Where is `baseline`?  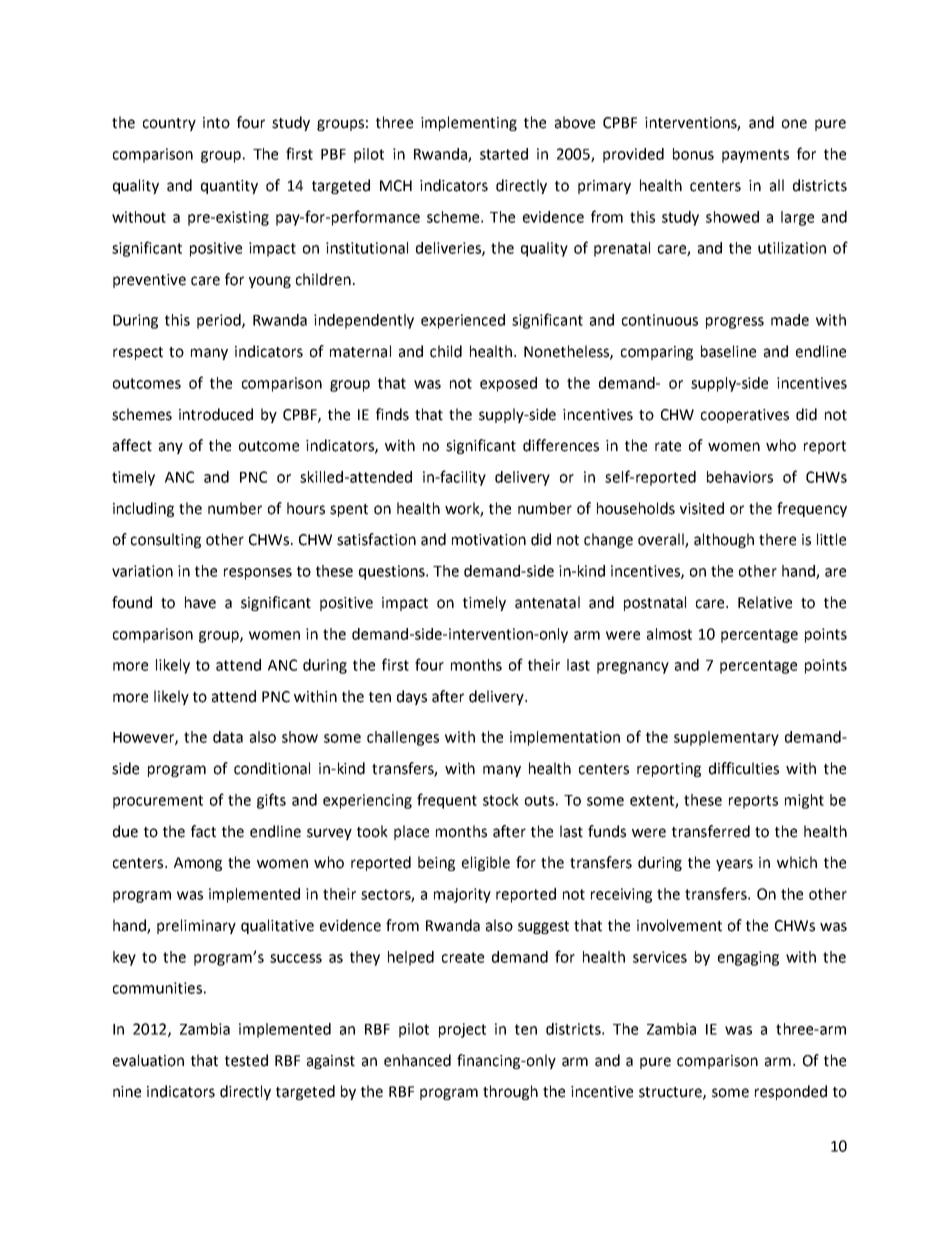
baseline is located at coordinates (728, 351).
